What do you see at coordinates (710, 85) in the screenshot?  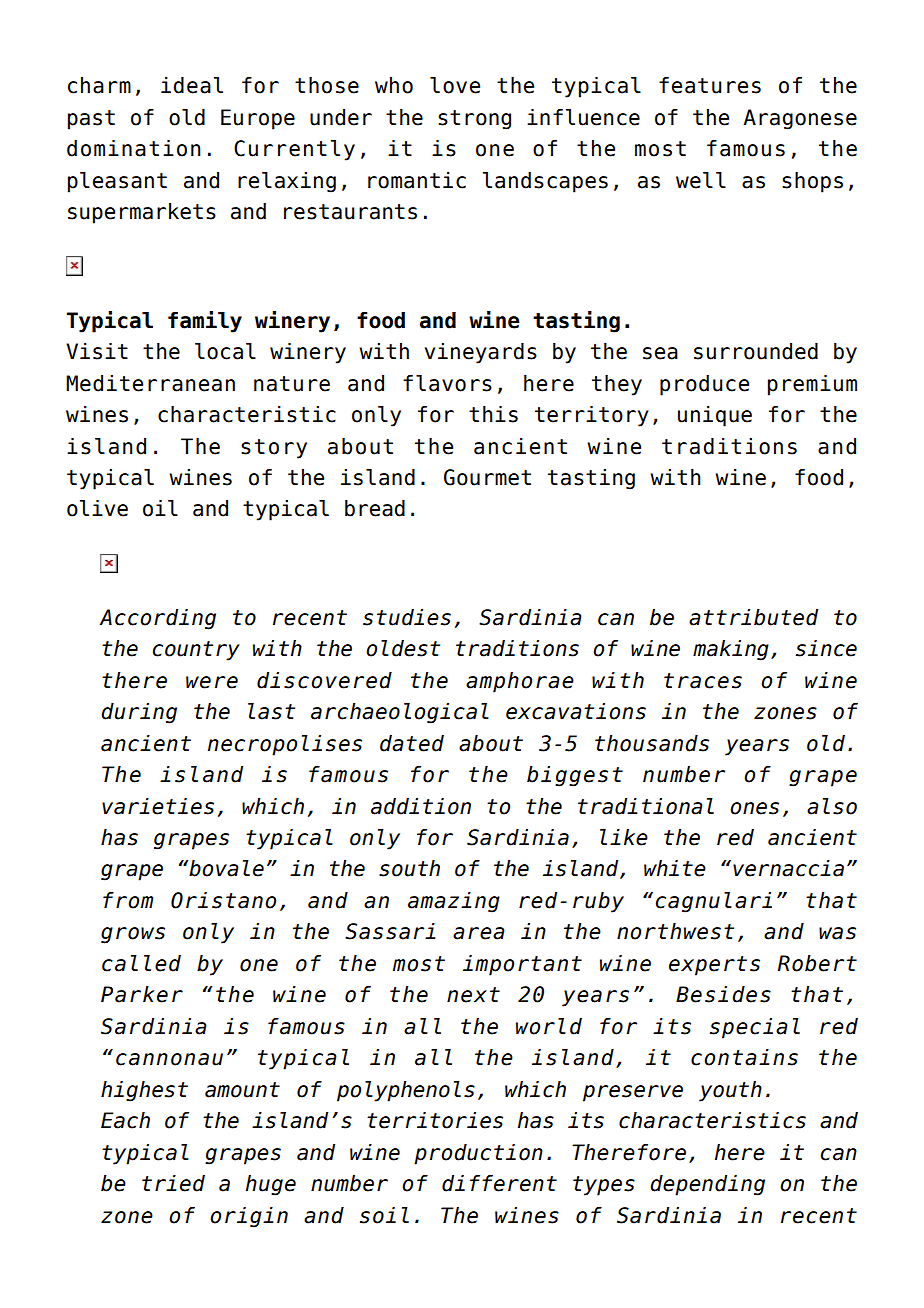 I see `features` at bounding box center [710, 85].
